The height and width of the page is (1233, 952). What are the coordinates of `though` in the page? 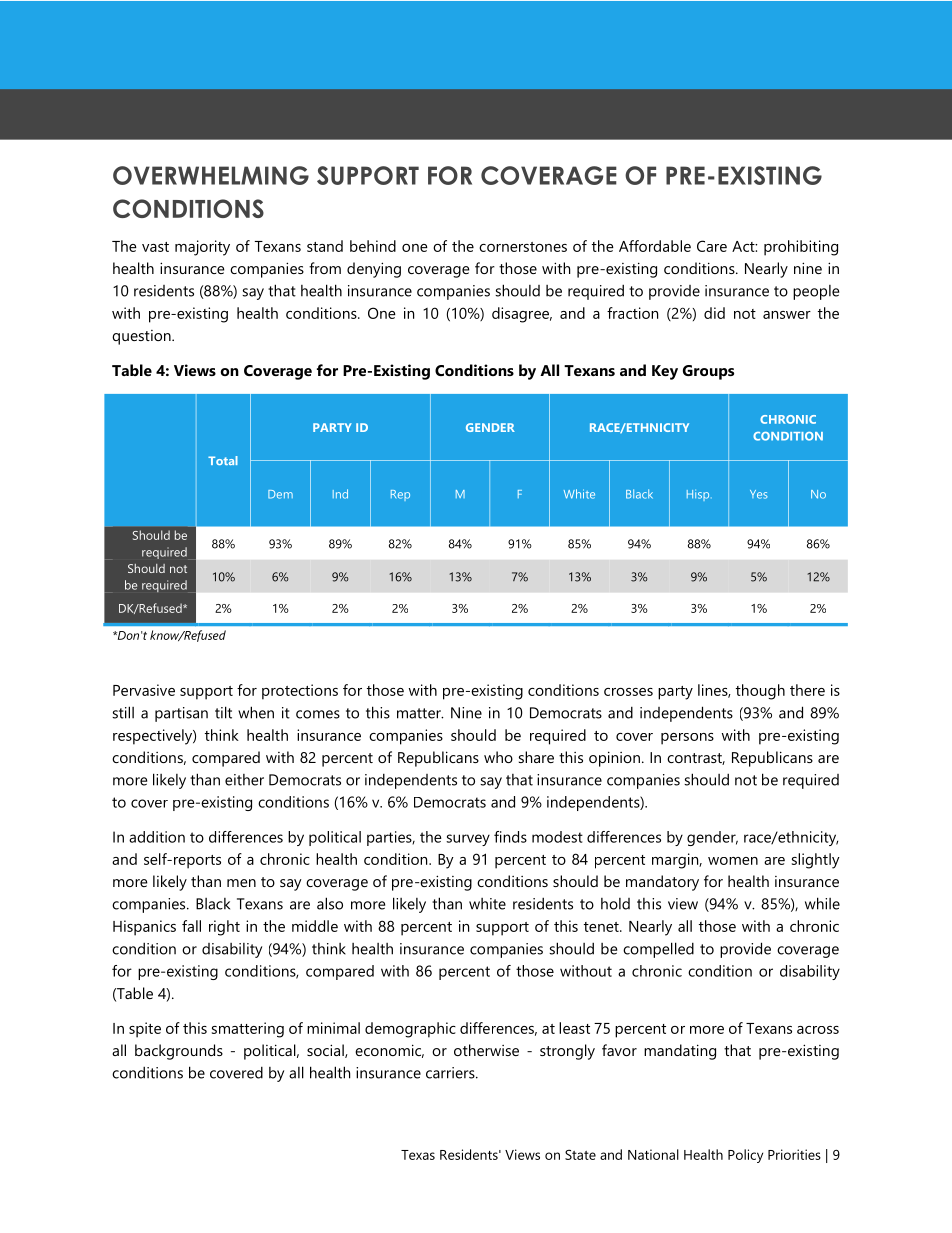 It's located at (760, 692).
